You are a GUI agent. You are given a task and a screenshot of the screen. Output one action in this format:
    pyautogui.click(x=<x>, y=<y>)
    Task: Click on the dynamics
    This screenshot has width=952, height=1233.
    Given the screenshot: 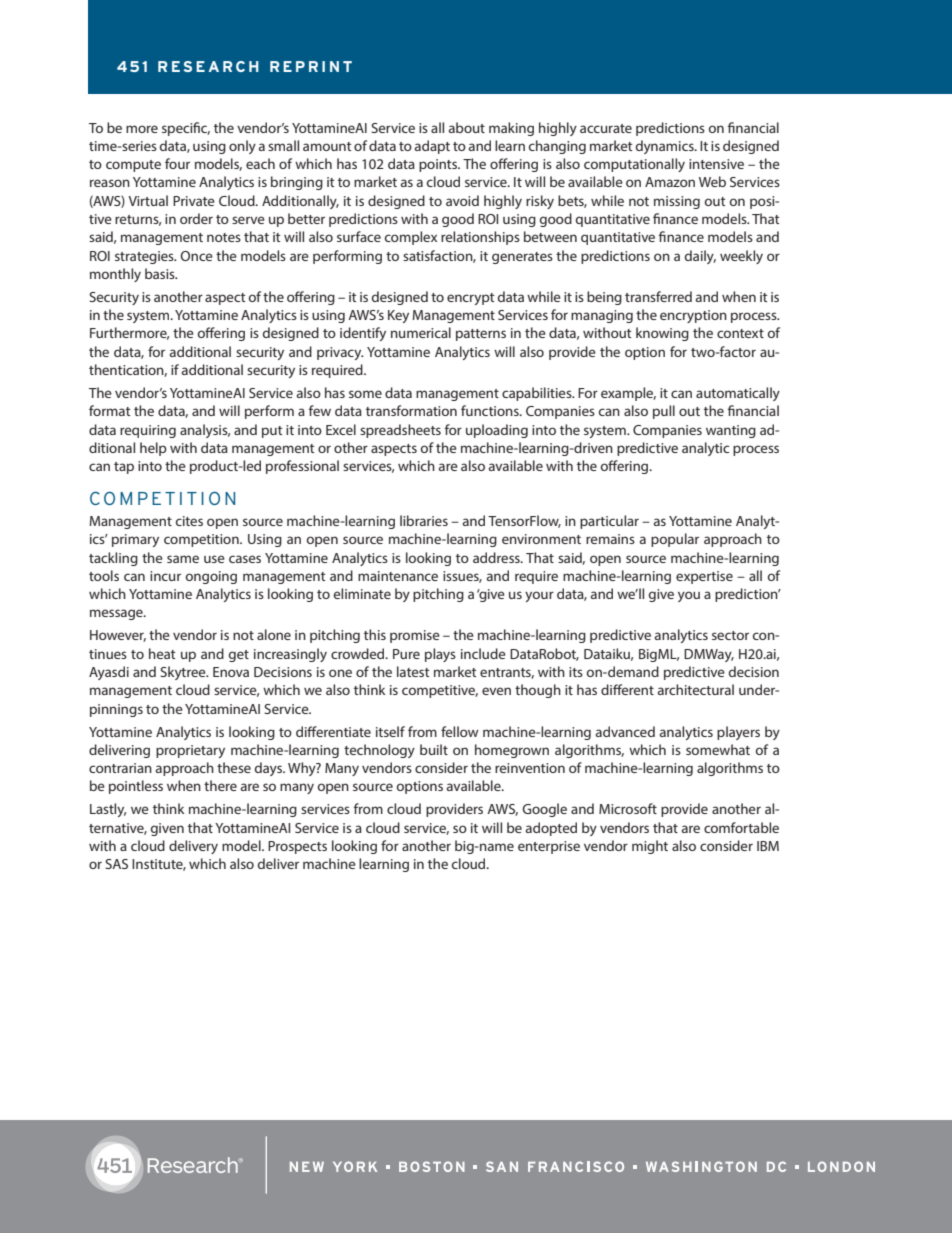 What is the action you would take?
    pyautogui.click(x=666, y=147)
